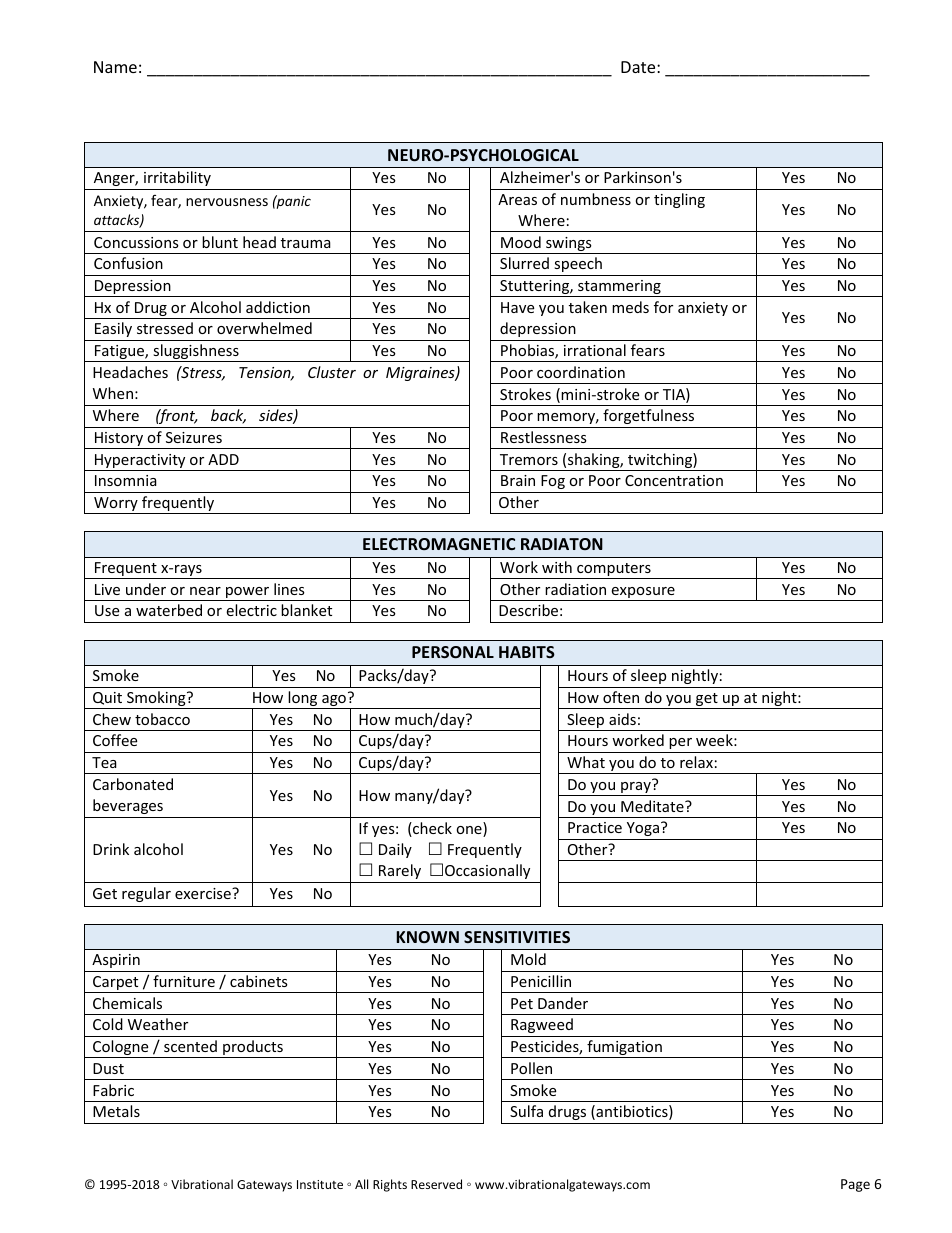 This screenshot has height=1233, width=952. I want to click on Reserved, so click(436, 1184).
